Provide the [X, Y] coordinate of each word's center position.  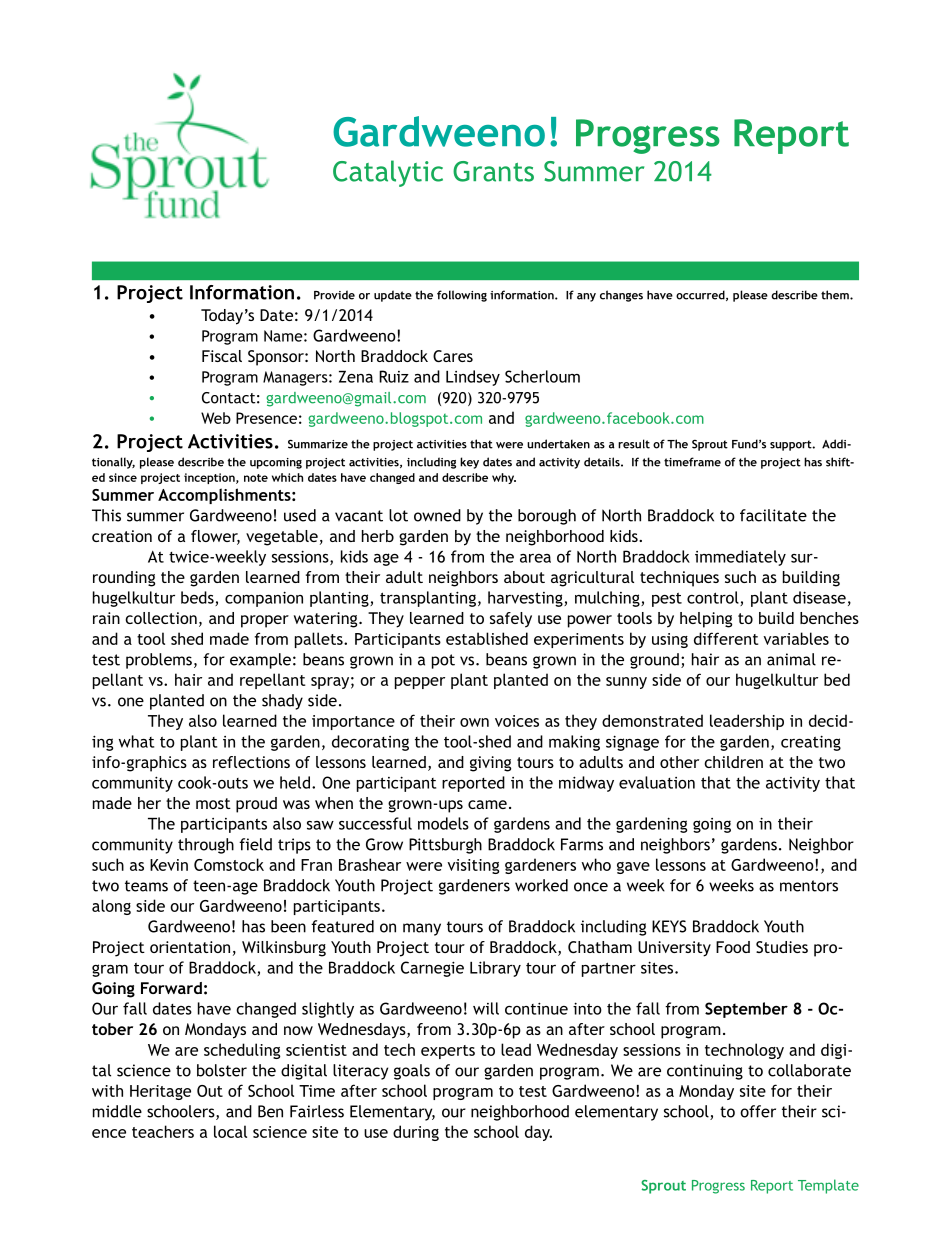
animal [791, 659]
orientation [190, 947]
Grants [493, 171]
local [230, 1131]
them [836, 295]
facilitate [773, 515]
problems [159, 661]
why [504, 478]
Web [216, 418]
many [422, 929]
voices [517, 721]
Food [733, 947]
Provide [334, 295]
